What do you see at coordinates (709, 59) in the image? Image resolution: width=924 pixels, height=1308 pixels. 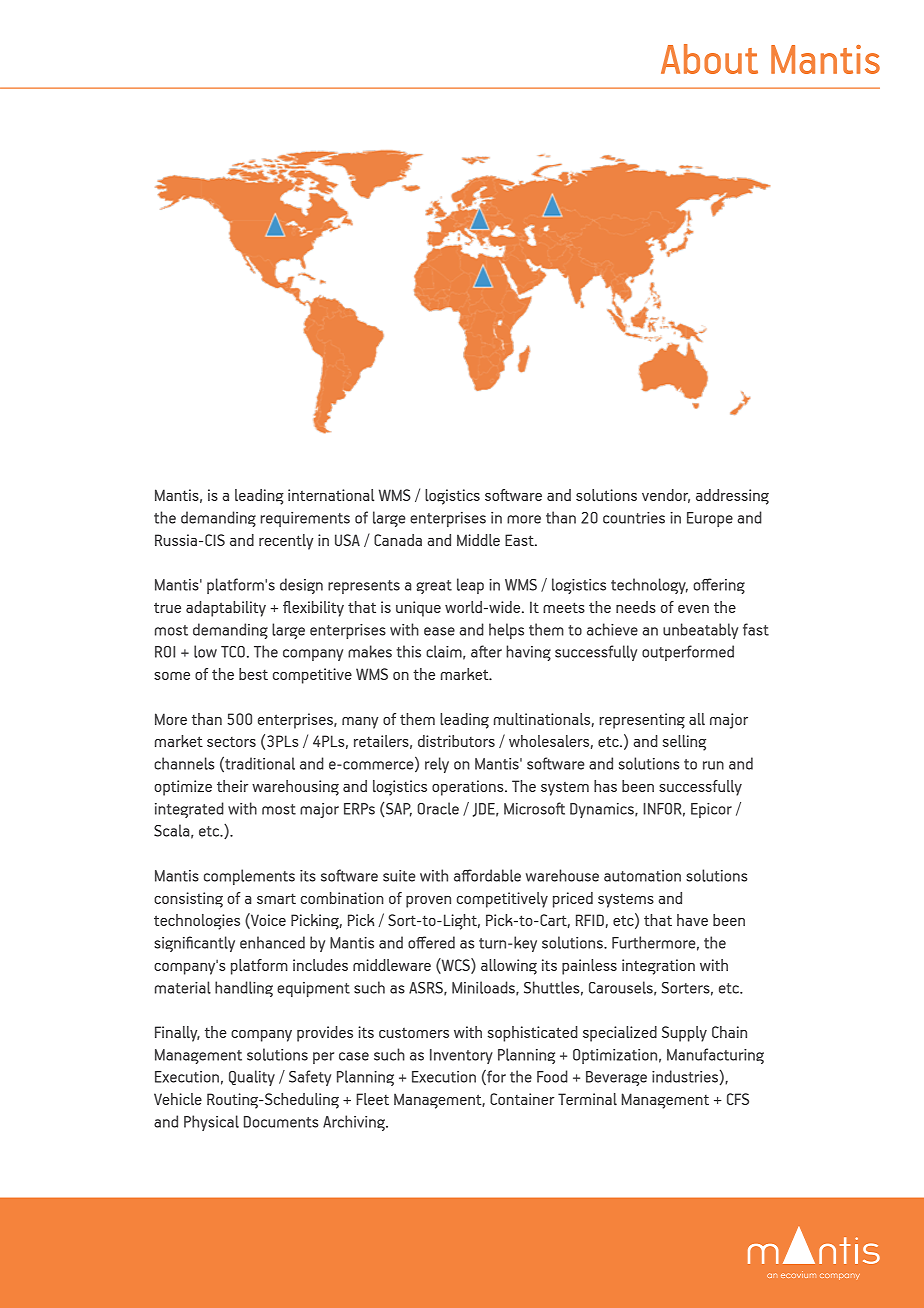 I see `About` at bounding box center [709, 59].
